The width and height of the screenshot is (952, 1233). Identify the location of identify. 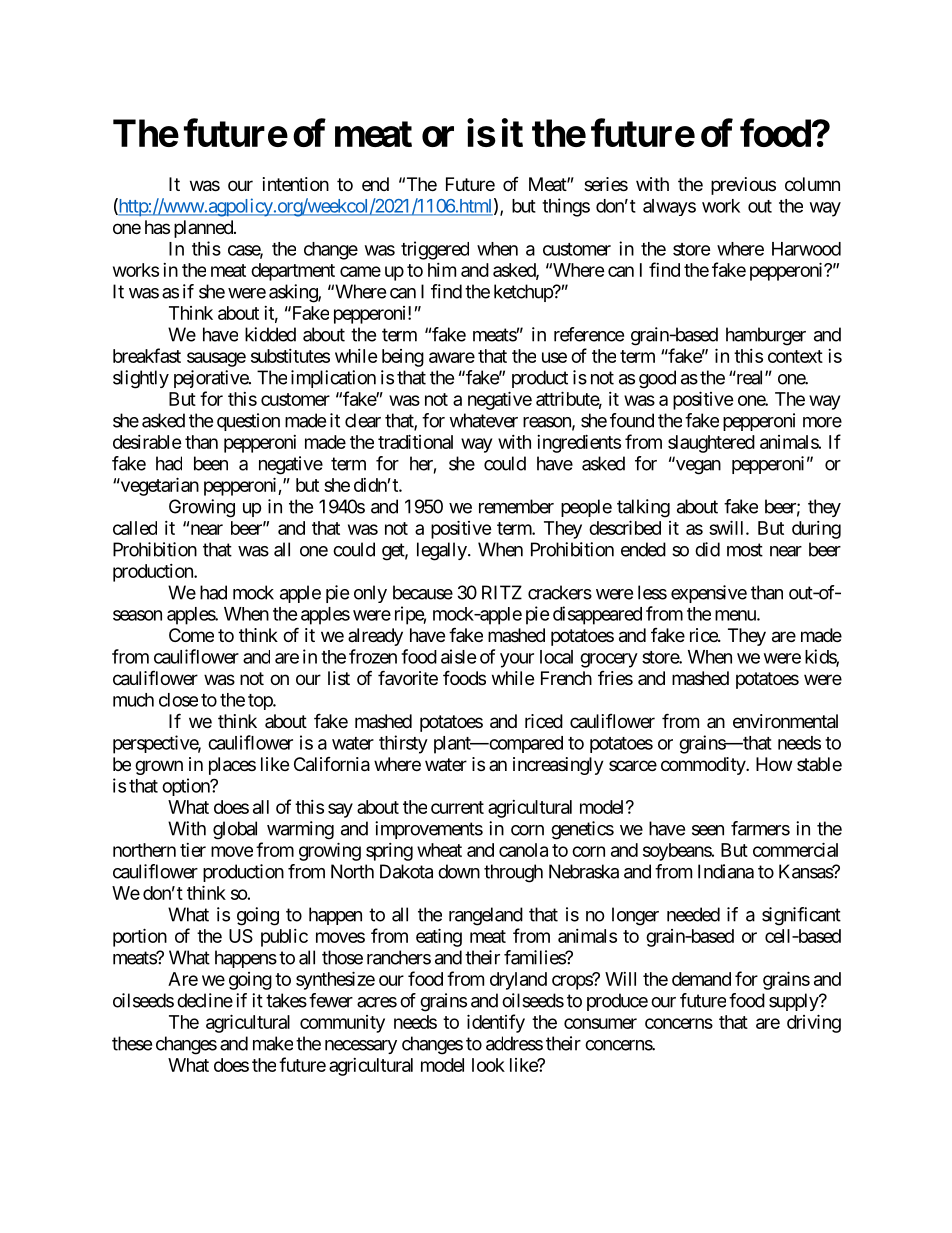
(496, 1023).
